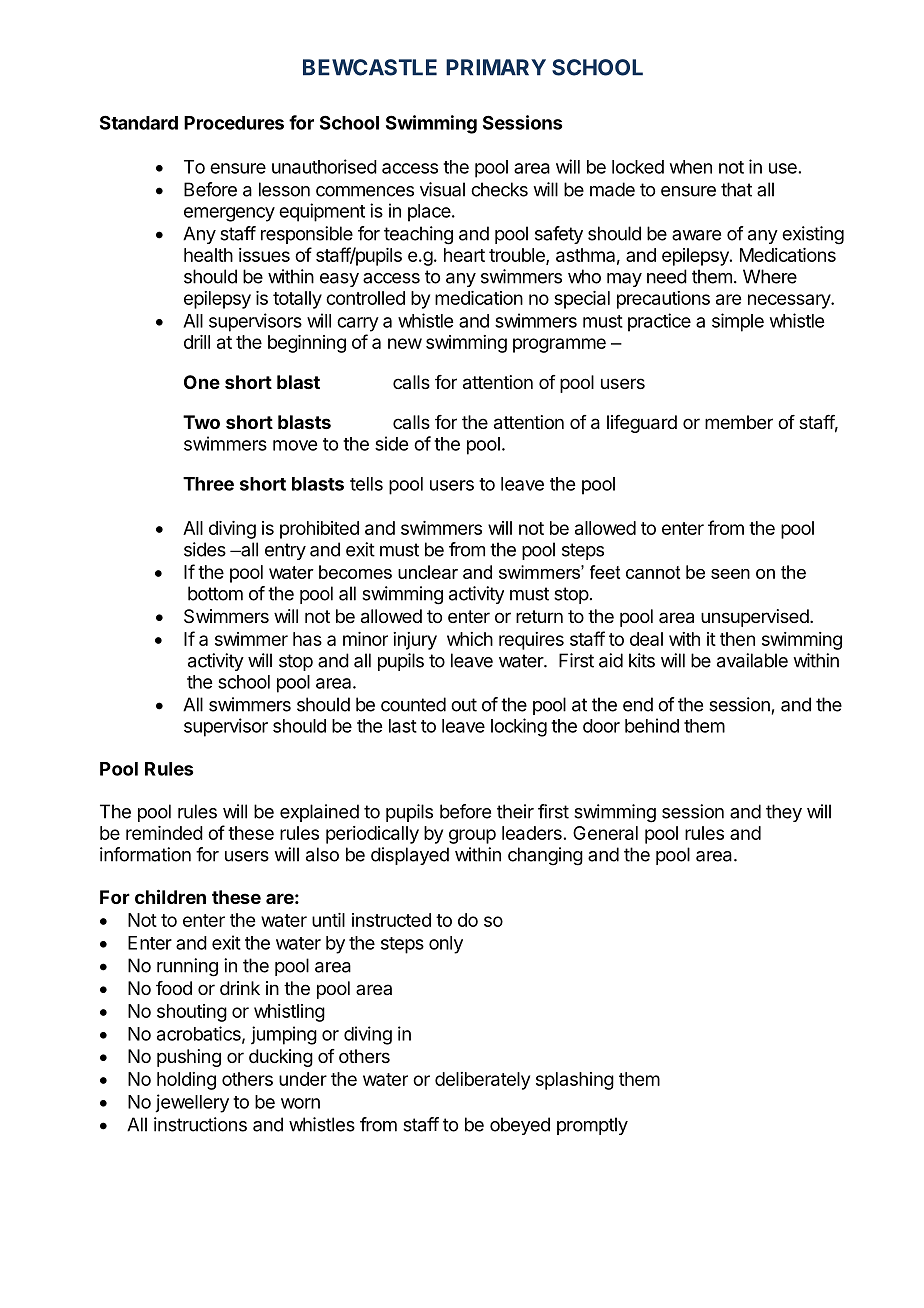 This page has width=924, height=1308. Describe the element at coordinates (691, 167) in the page. I see `when` at that location.
